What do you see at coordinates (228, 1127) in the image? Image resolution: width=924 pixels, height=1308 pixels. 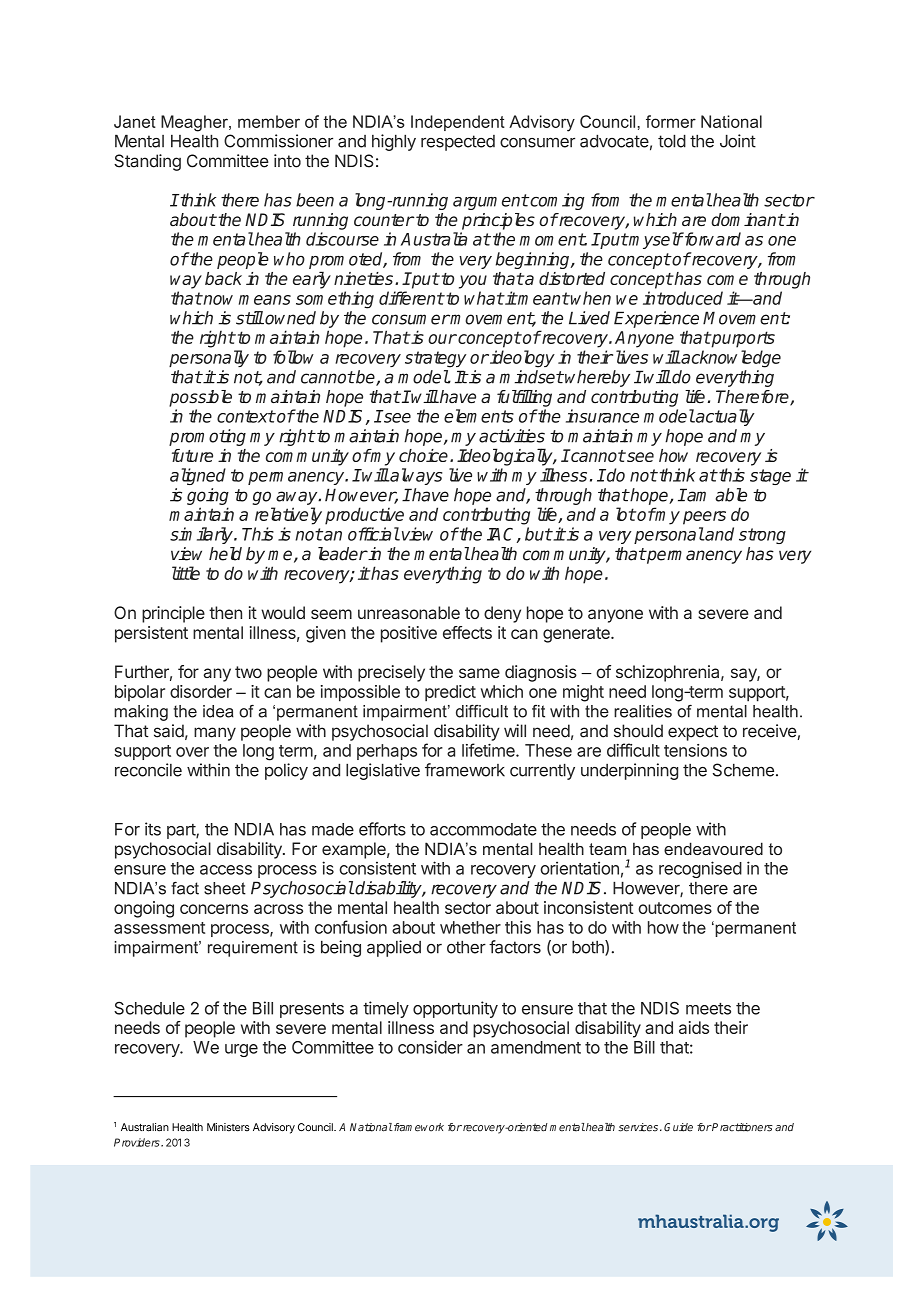 I see `Ministers` at bounding box center [228, 1127].
